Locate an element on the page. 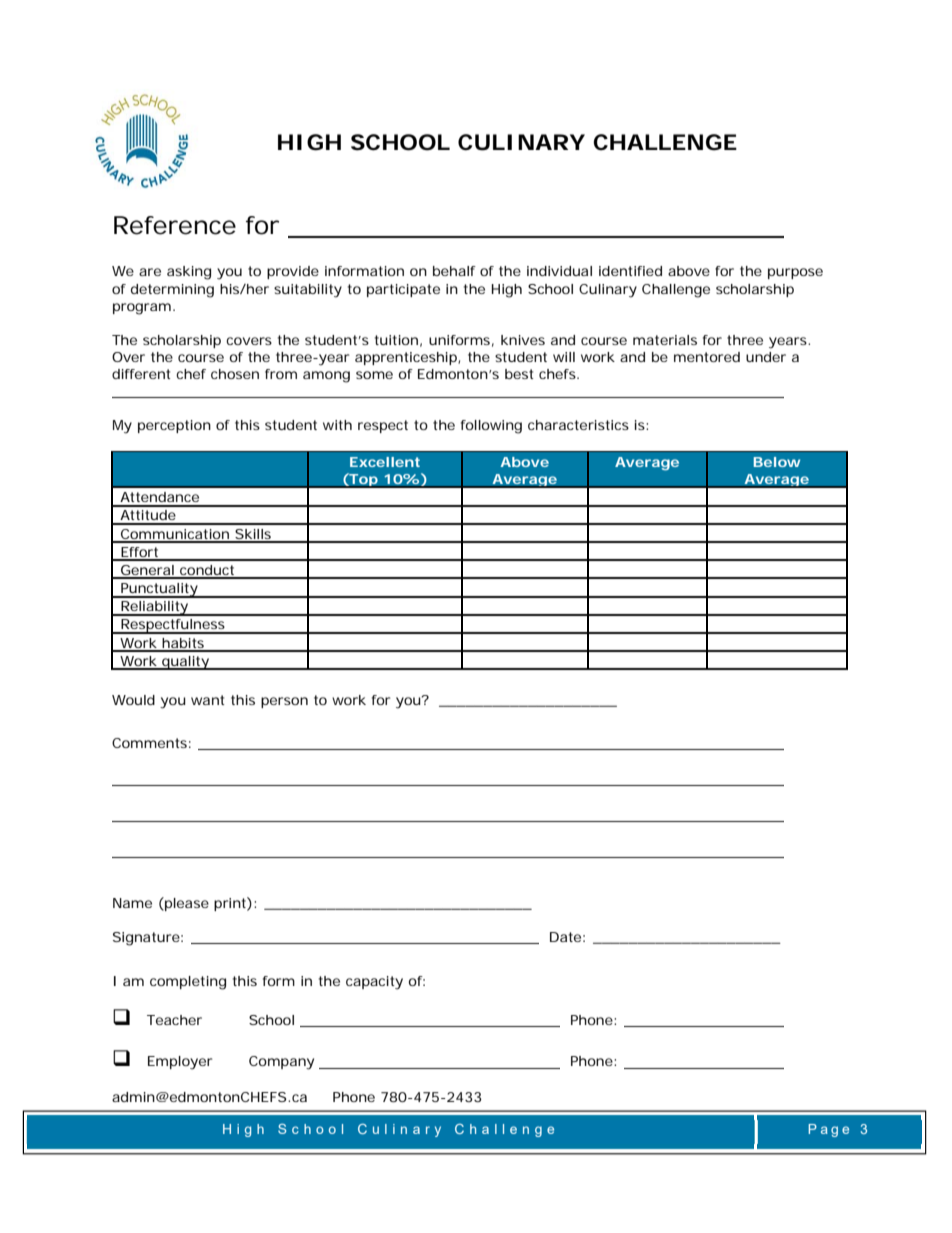 The width and height of the image is (952, 1233). Page is located at coordinates (828, 1130).
